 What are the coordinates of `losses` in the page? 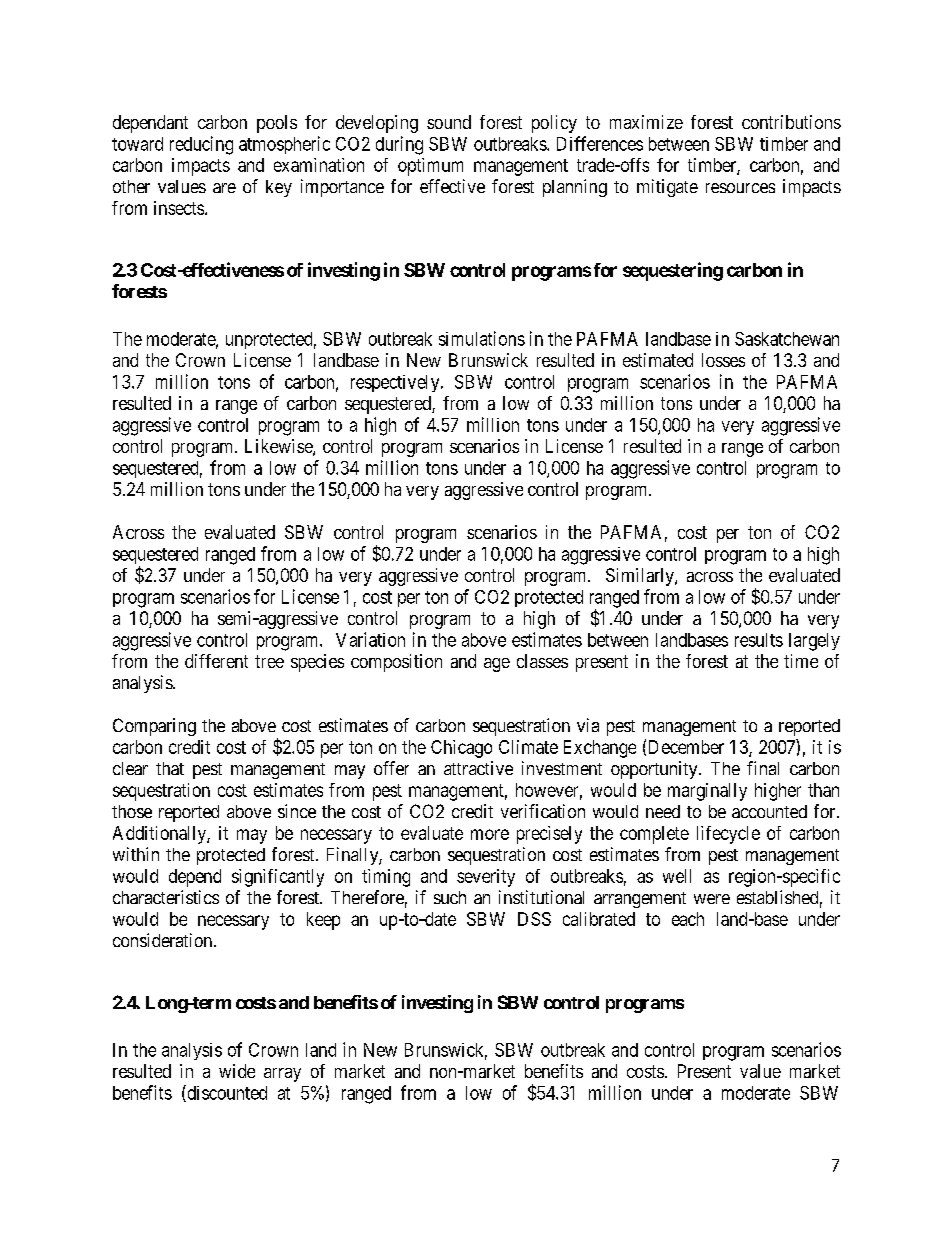 It's located at (723, 360).
